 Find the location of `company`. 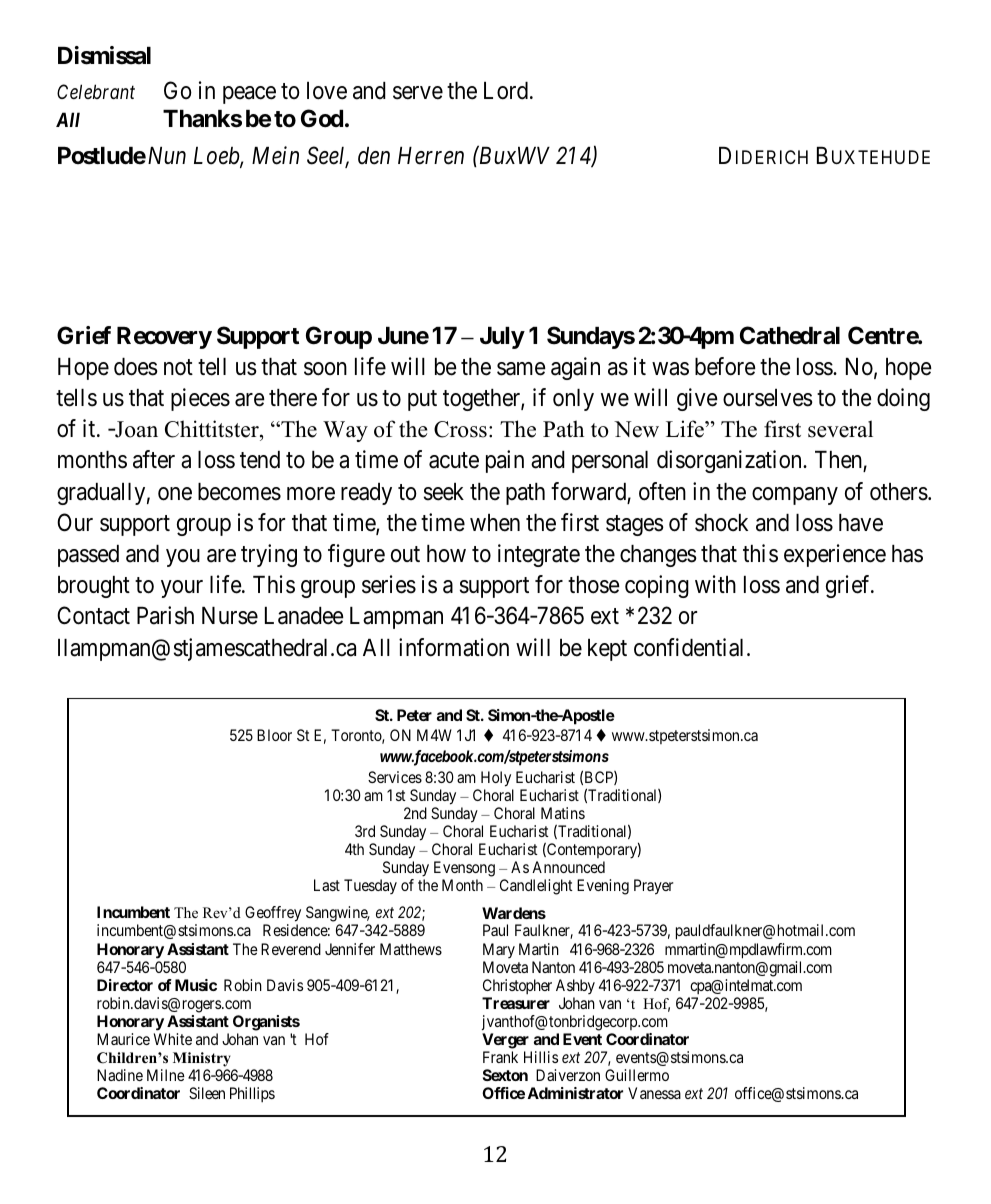

company is located at coordinates (795, 496).
